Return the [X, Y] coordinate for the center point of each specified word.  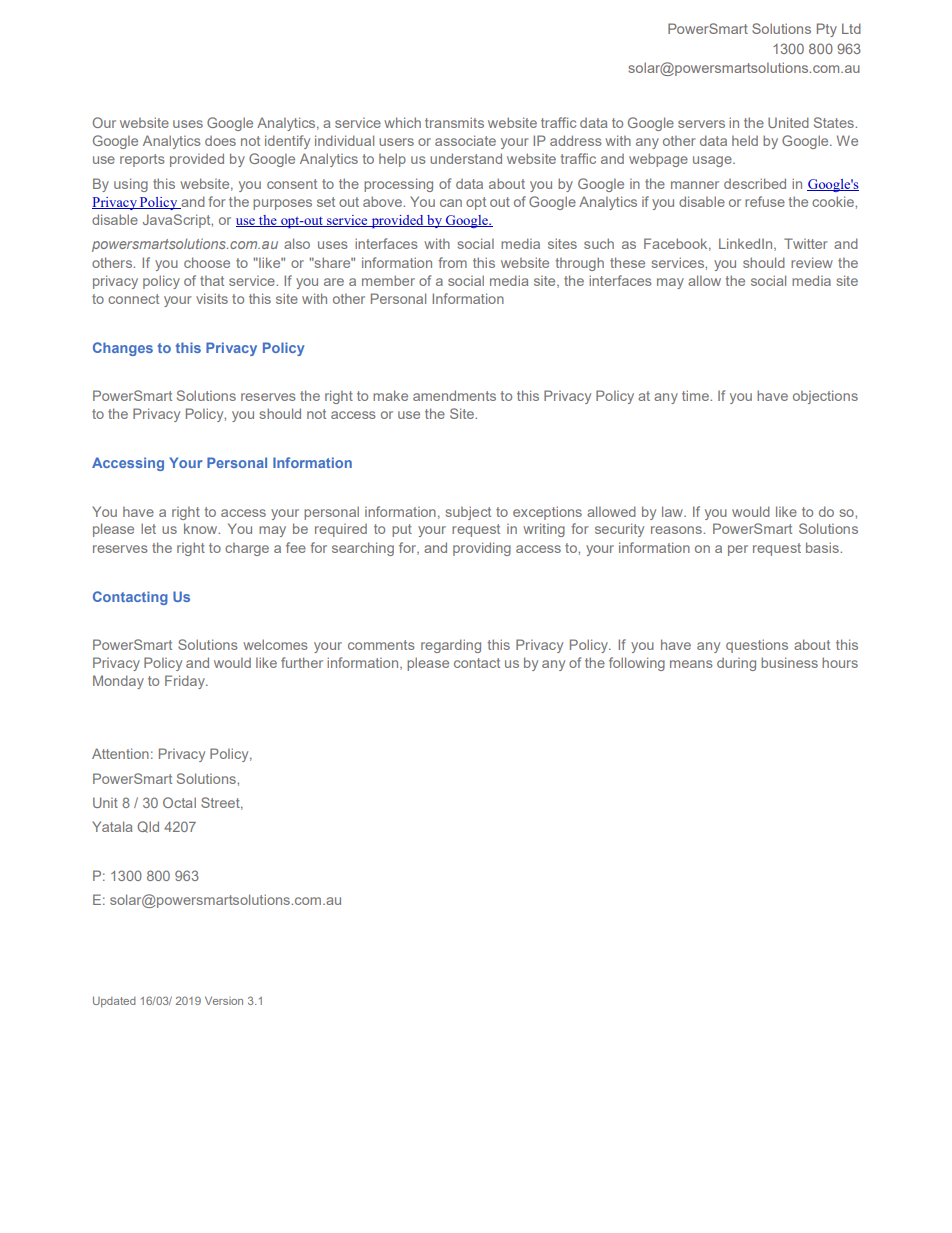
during [736, 664]
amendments [454, 395]
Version [224, 1000]
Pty [827, 30]
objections [825, 397]
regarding [451, 646]
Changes [123, 349]
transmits [454, 122]
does [220, 141]
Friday [186, 682]
